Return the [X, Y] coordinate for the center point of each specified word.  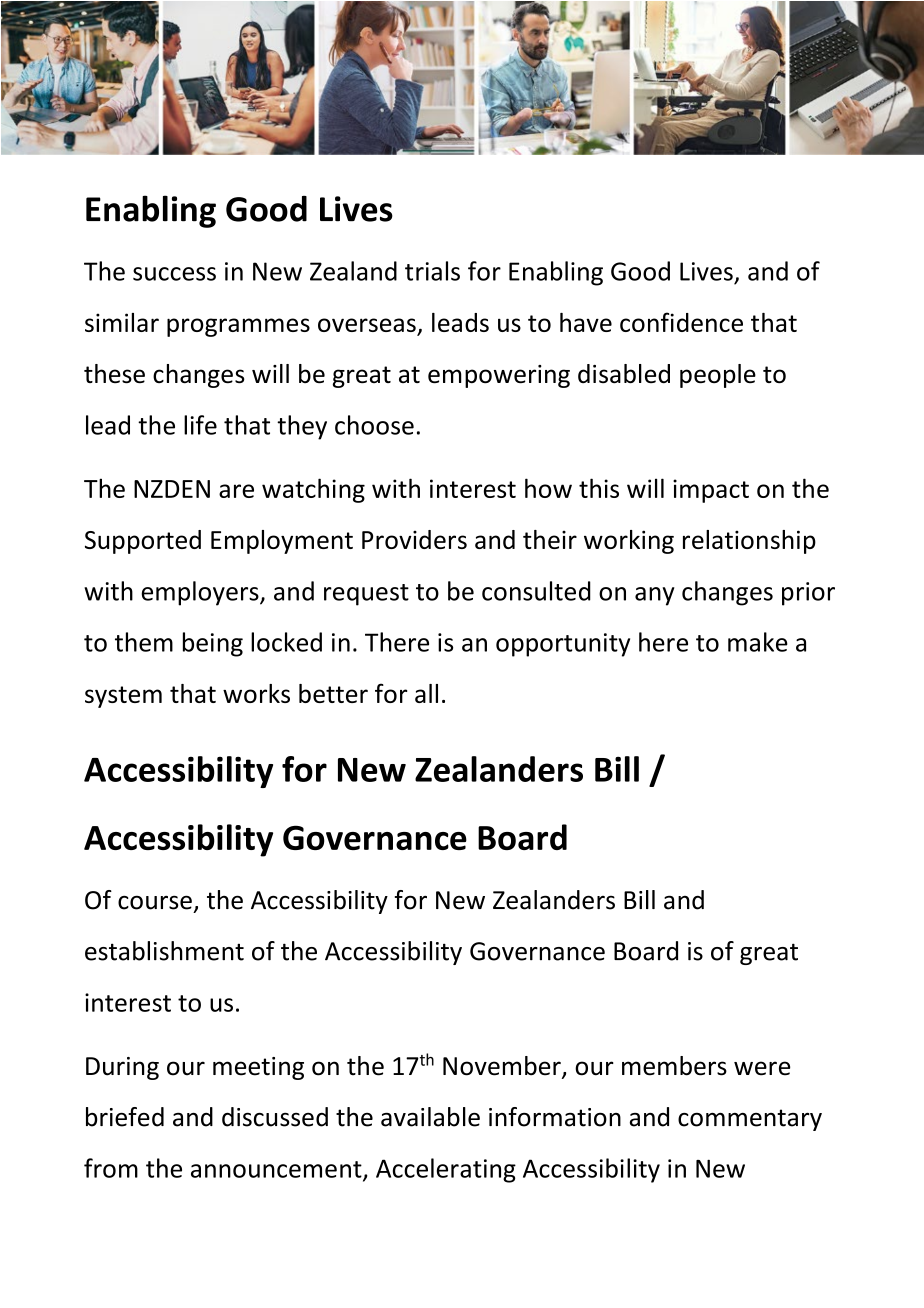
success [174, 274]
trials [432, 271]
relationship [749, 542]
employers [201, 593]
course [155, 902]
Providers [414, 539]
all [426, 693]
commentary [750, 1120]
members [674, 1066]
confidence [681, 322]
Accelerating [446, 1170]
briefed [125, 1117]
